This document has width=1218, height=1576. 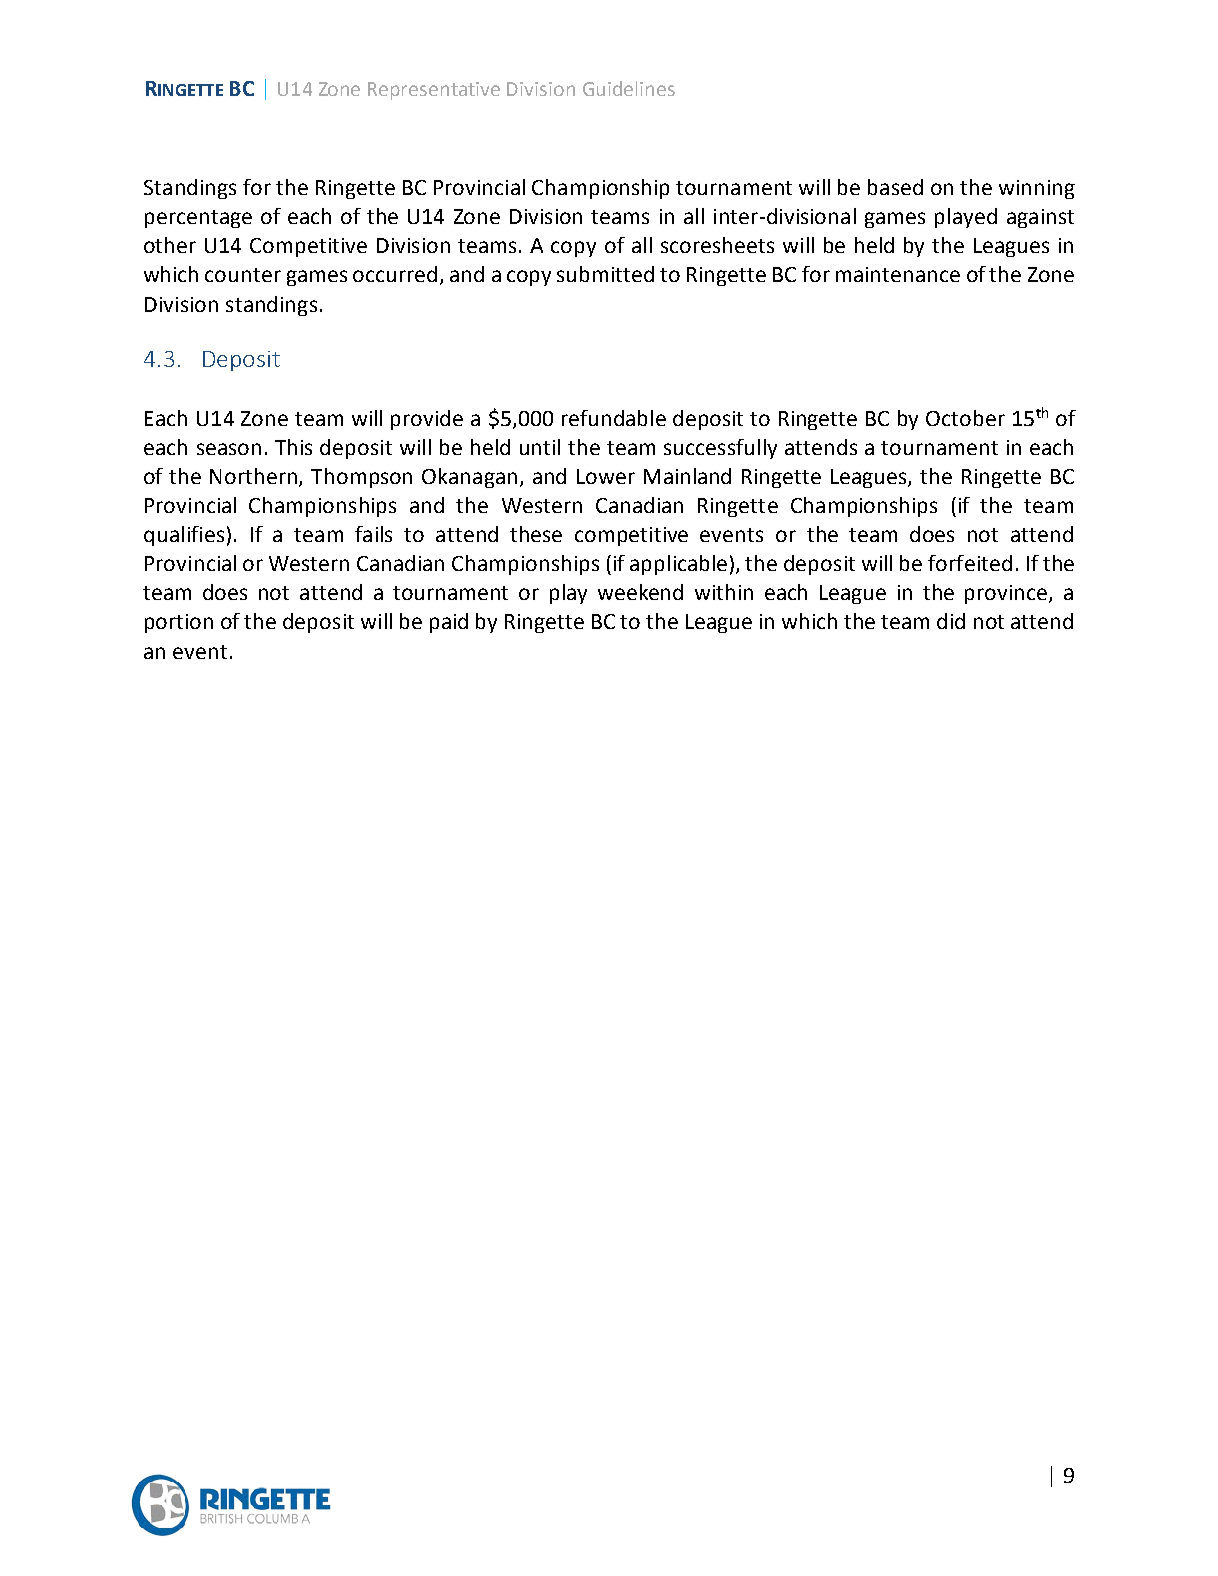 I want to click on submitted, so click(x=605, y=274).
